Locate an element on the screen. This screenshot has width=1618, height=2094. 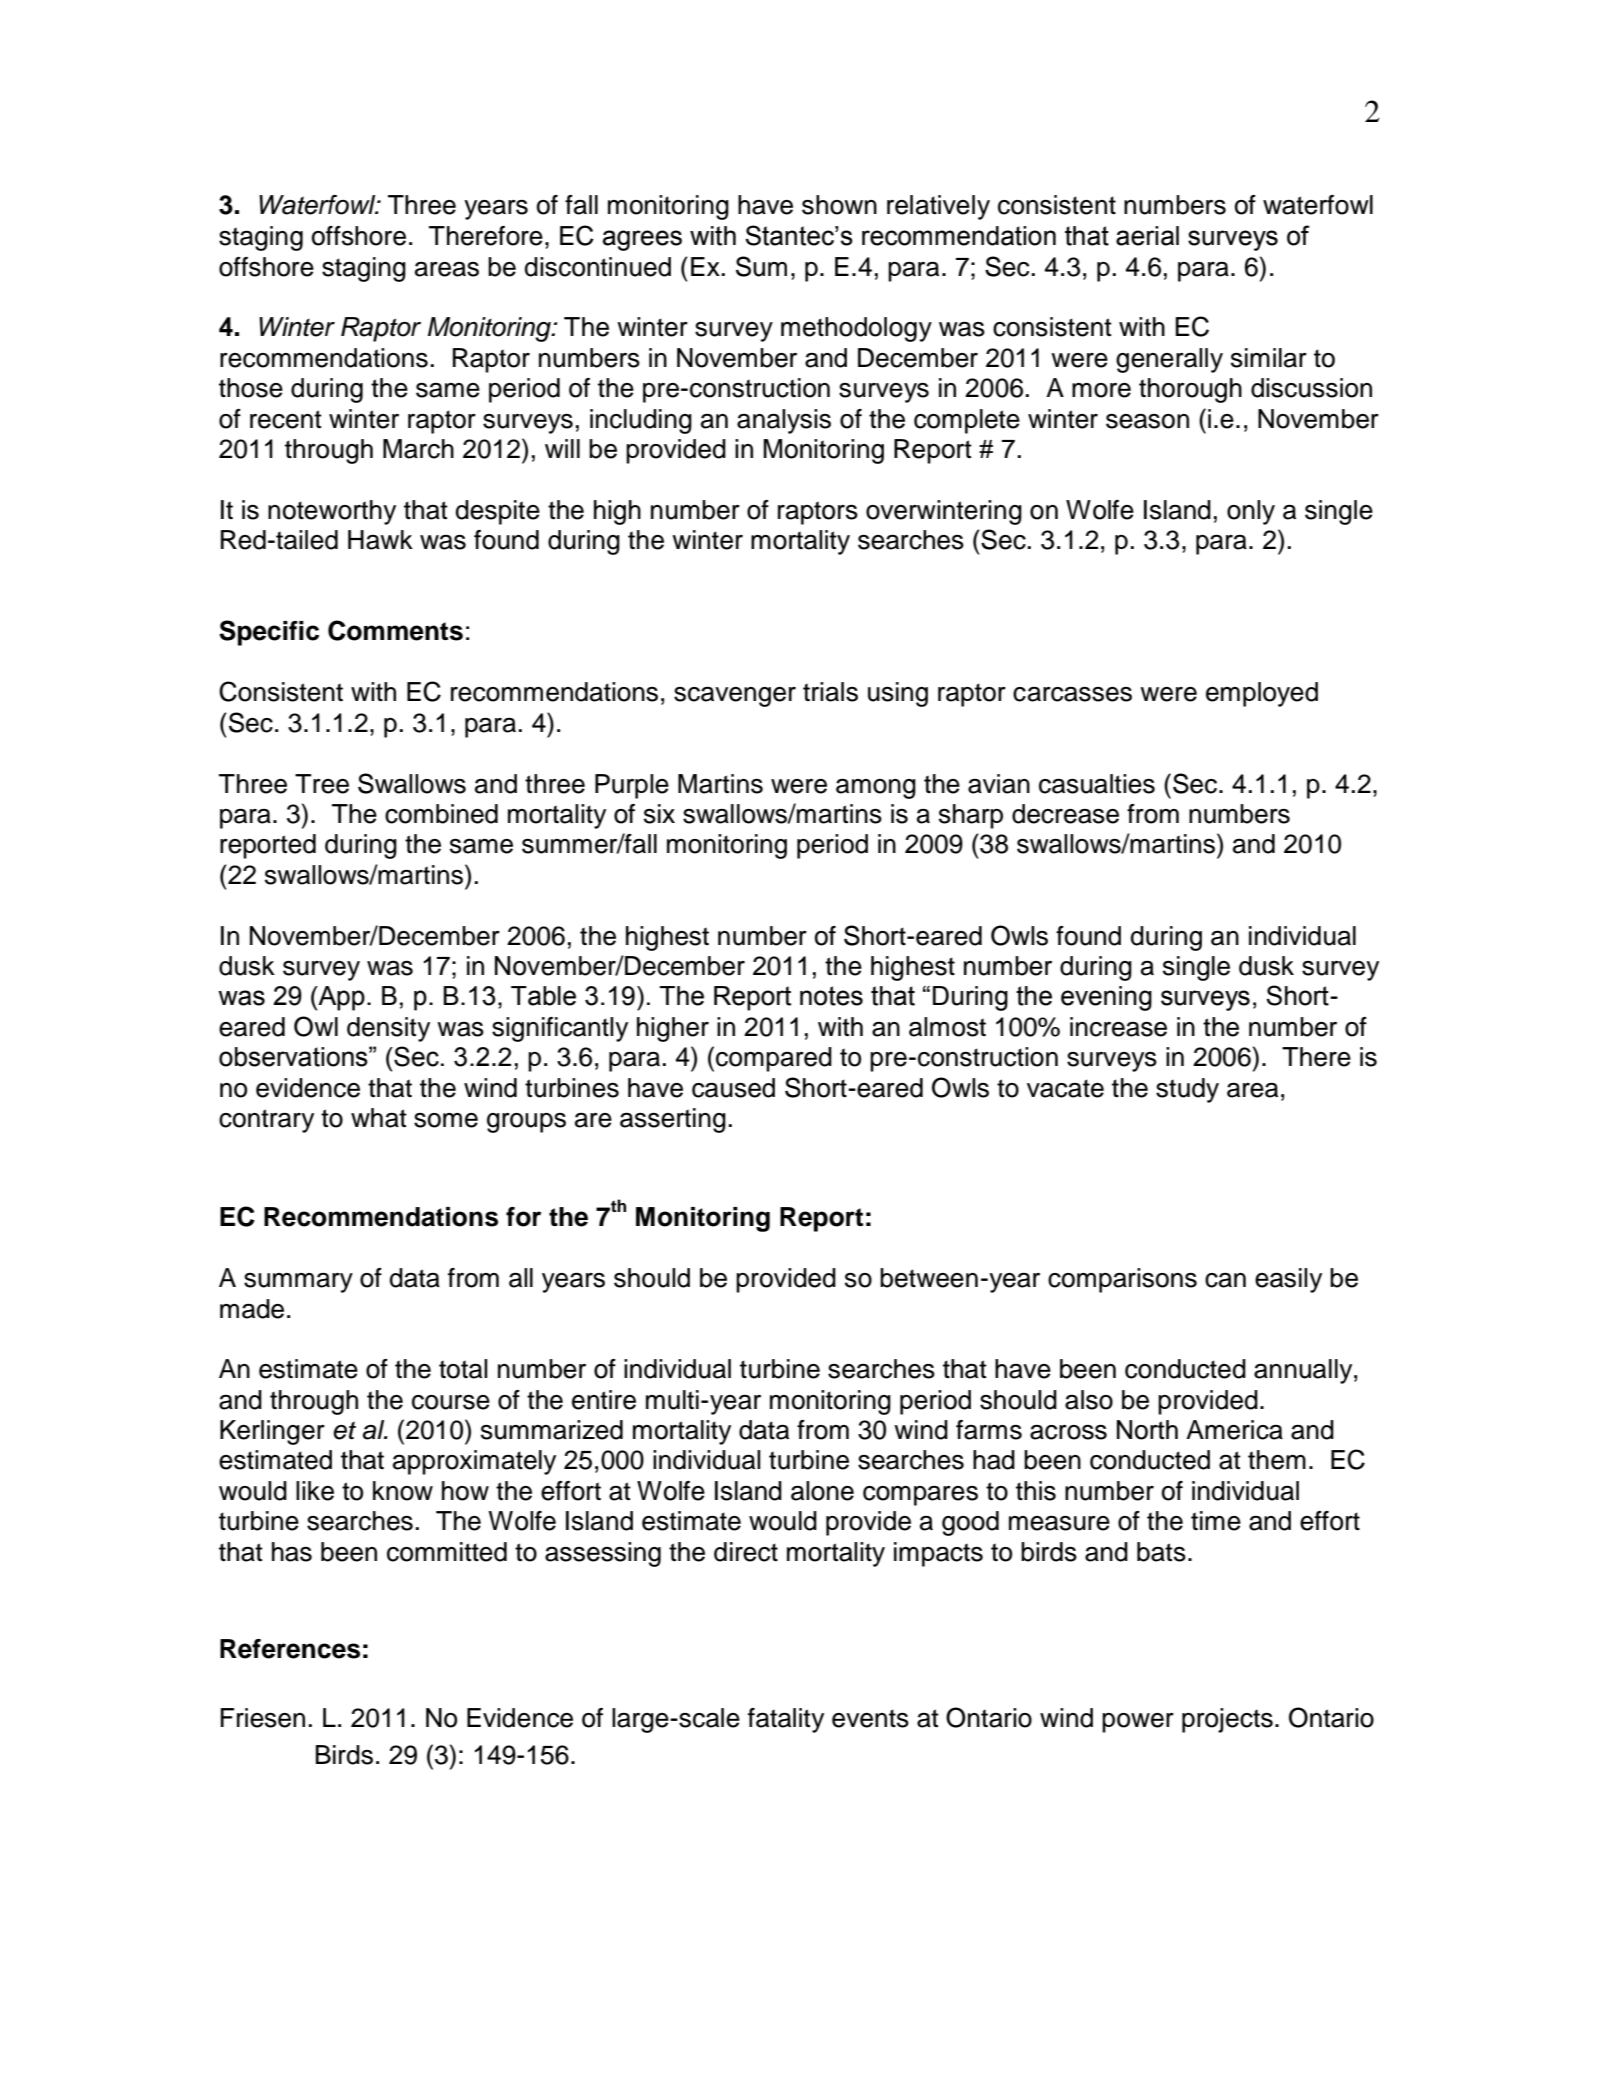
shown is located at coordinates (839, 205).
